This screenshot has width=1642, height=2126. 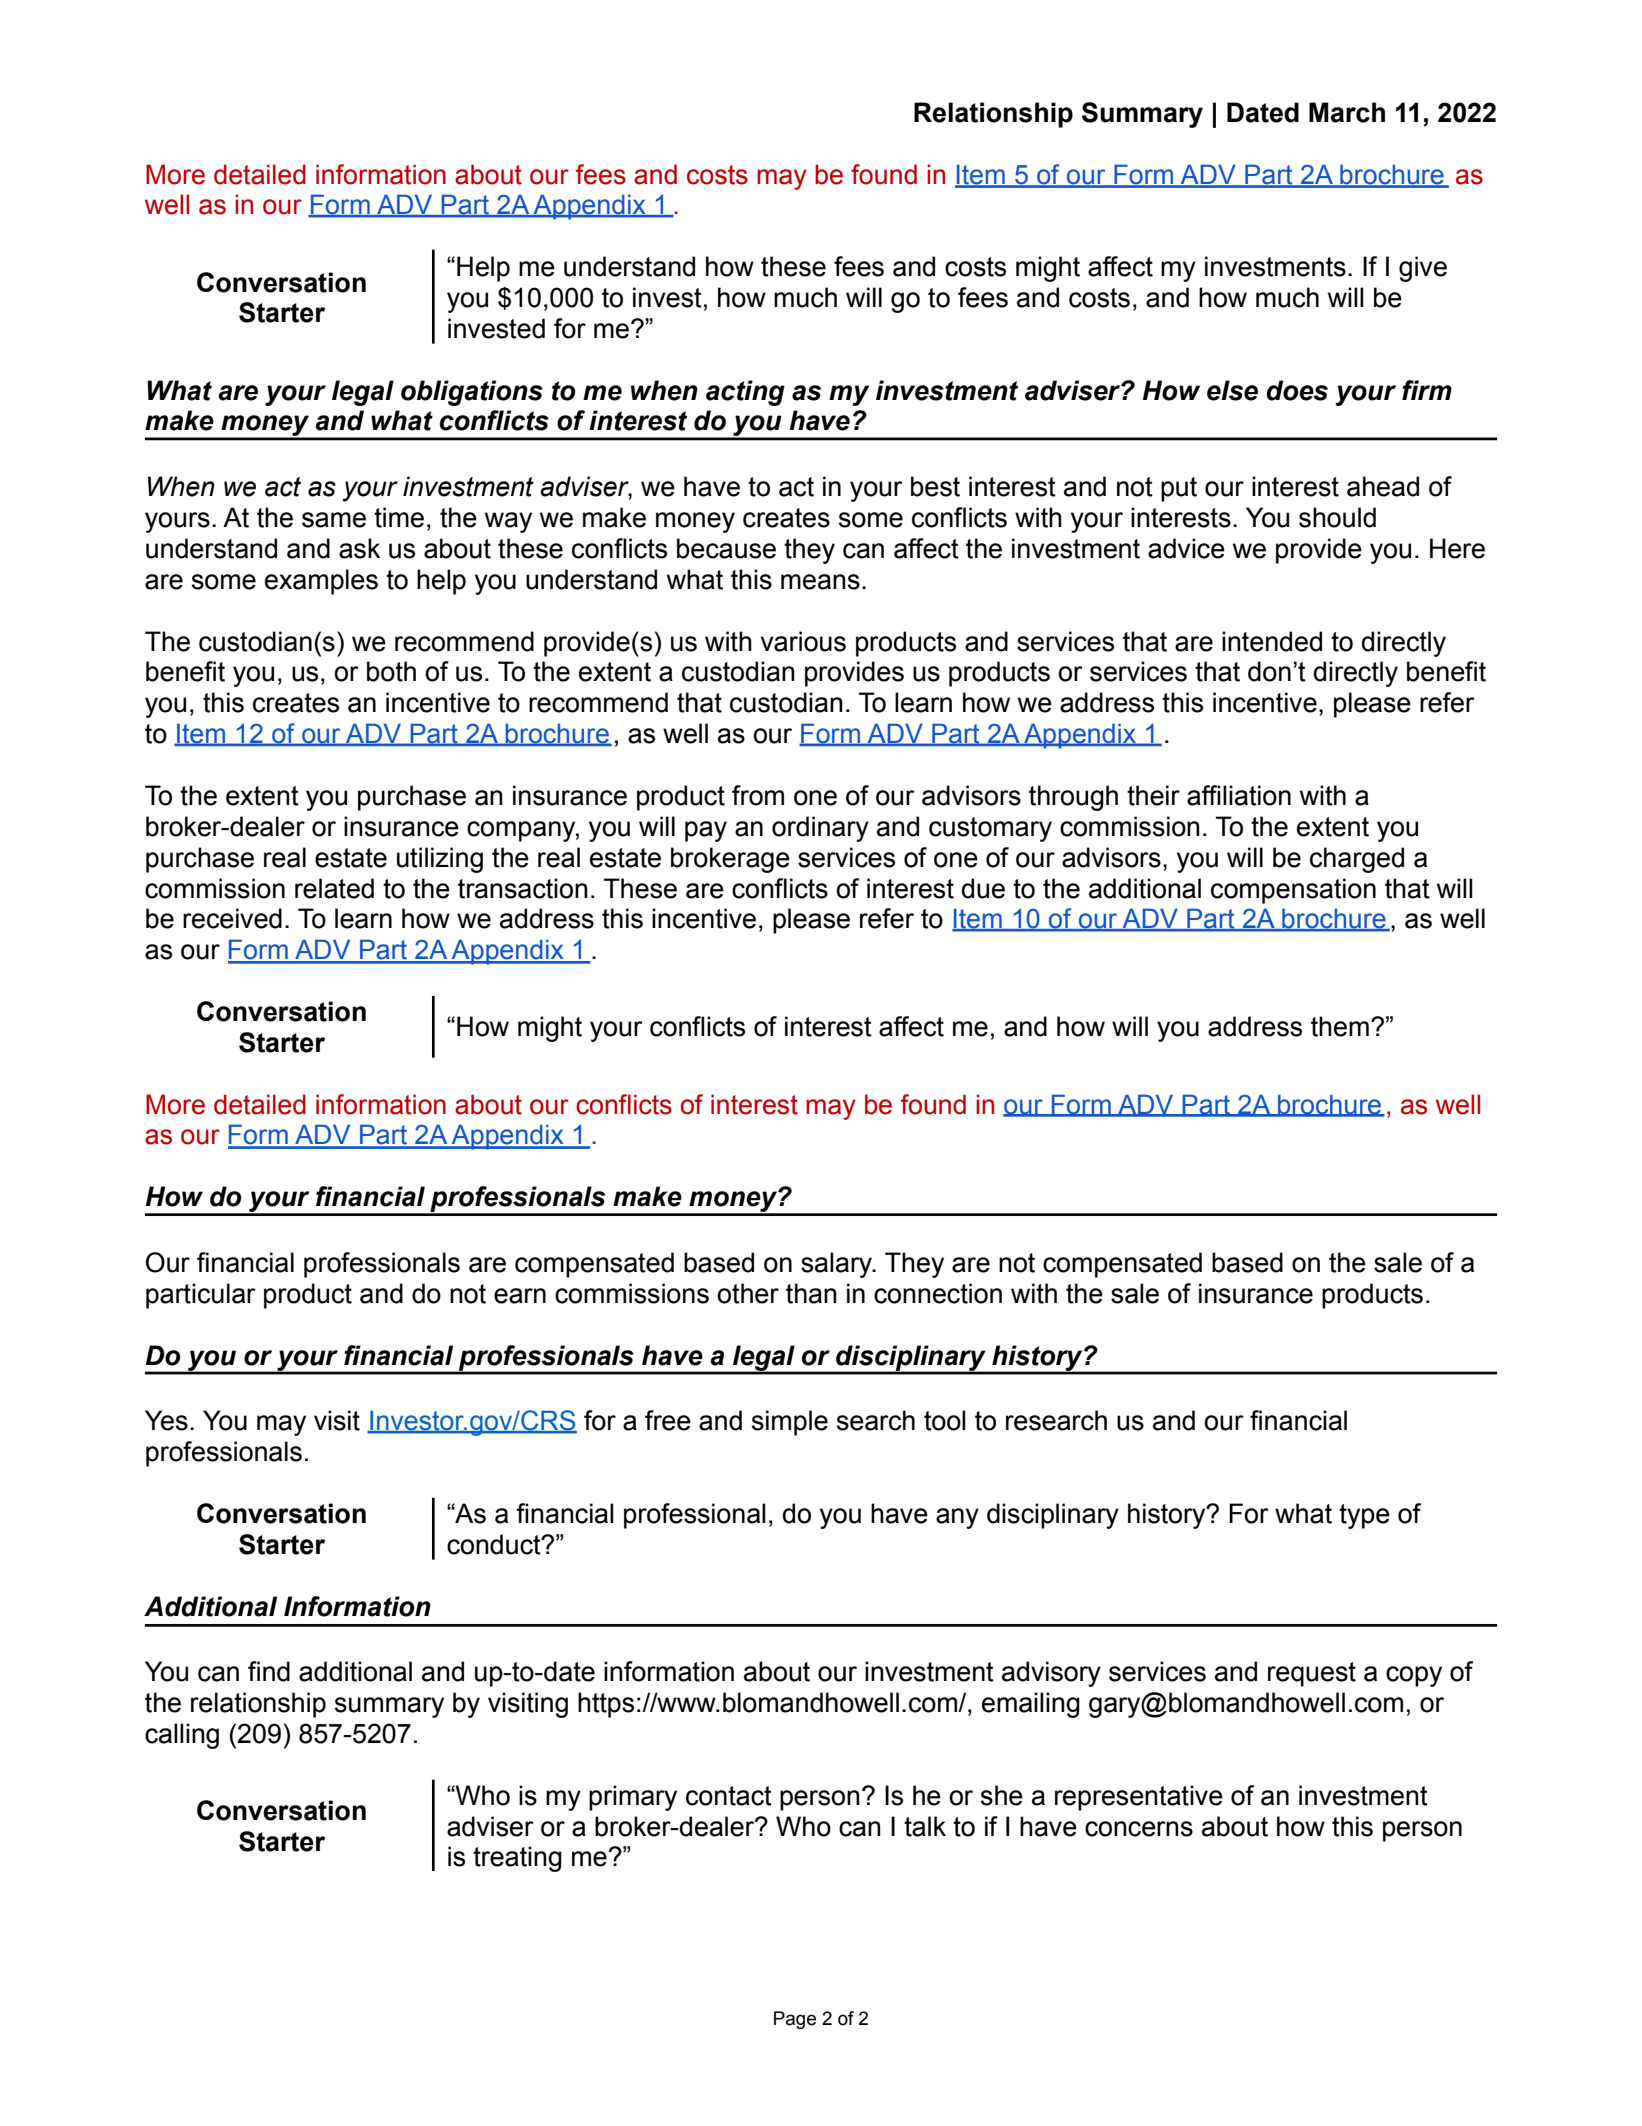 What do you see at coordinates (838, 1265) in the screenshot?
I see `salary` at bounding box center [838, 1265].
